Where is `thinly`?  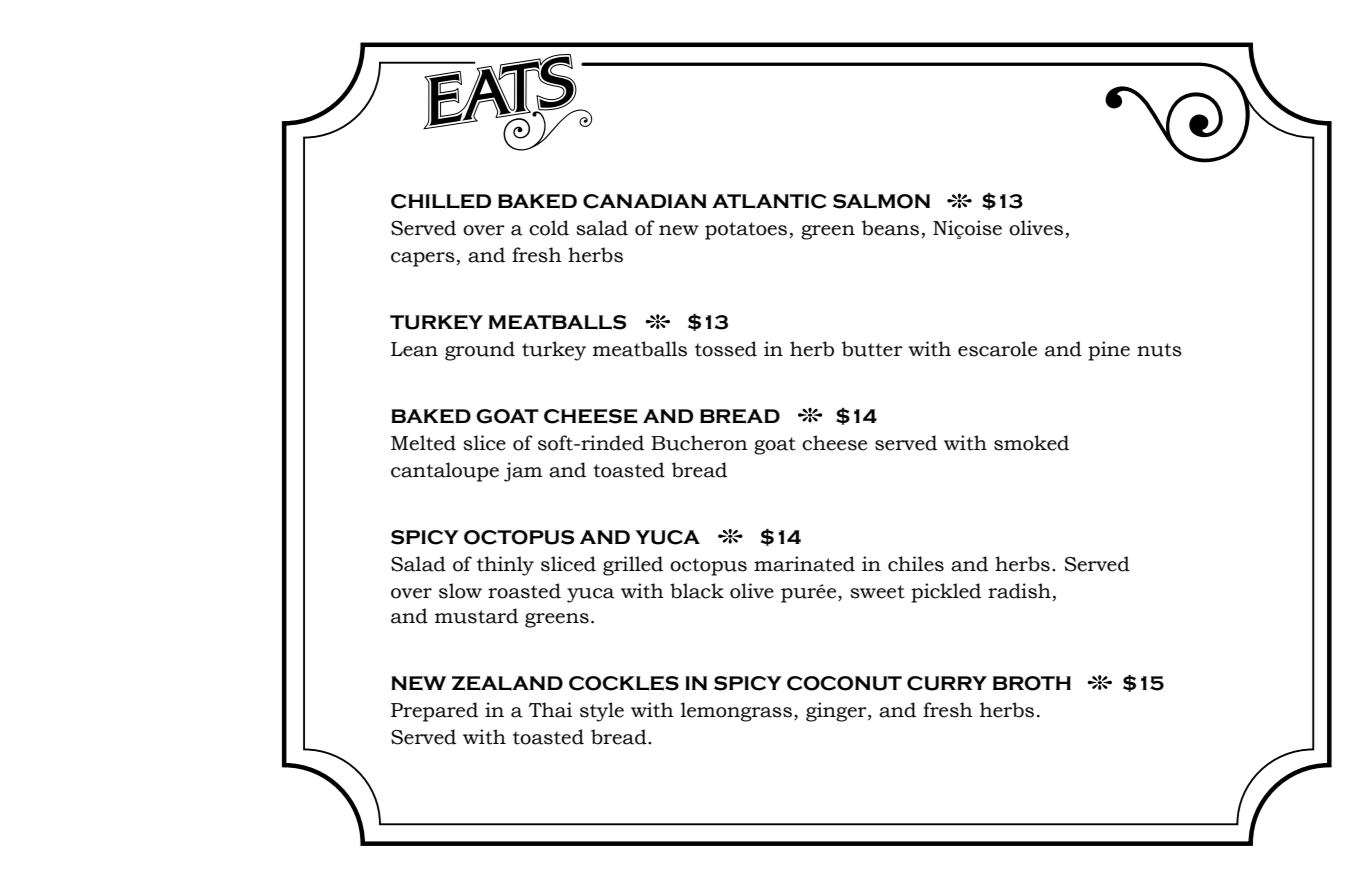
thinly is located at coordinates (505, 566).
